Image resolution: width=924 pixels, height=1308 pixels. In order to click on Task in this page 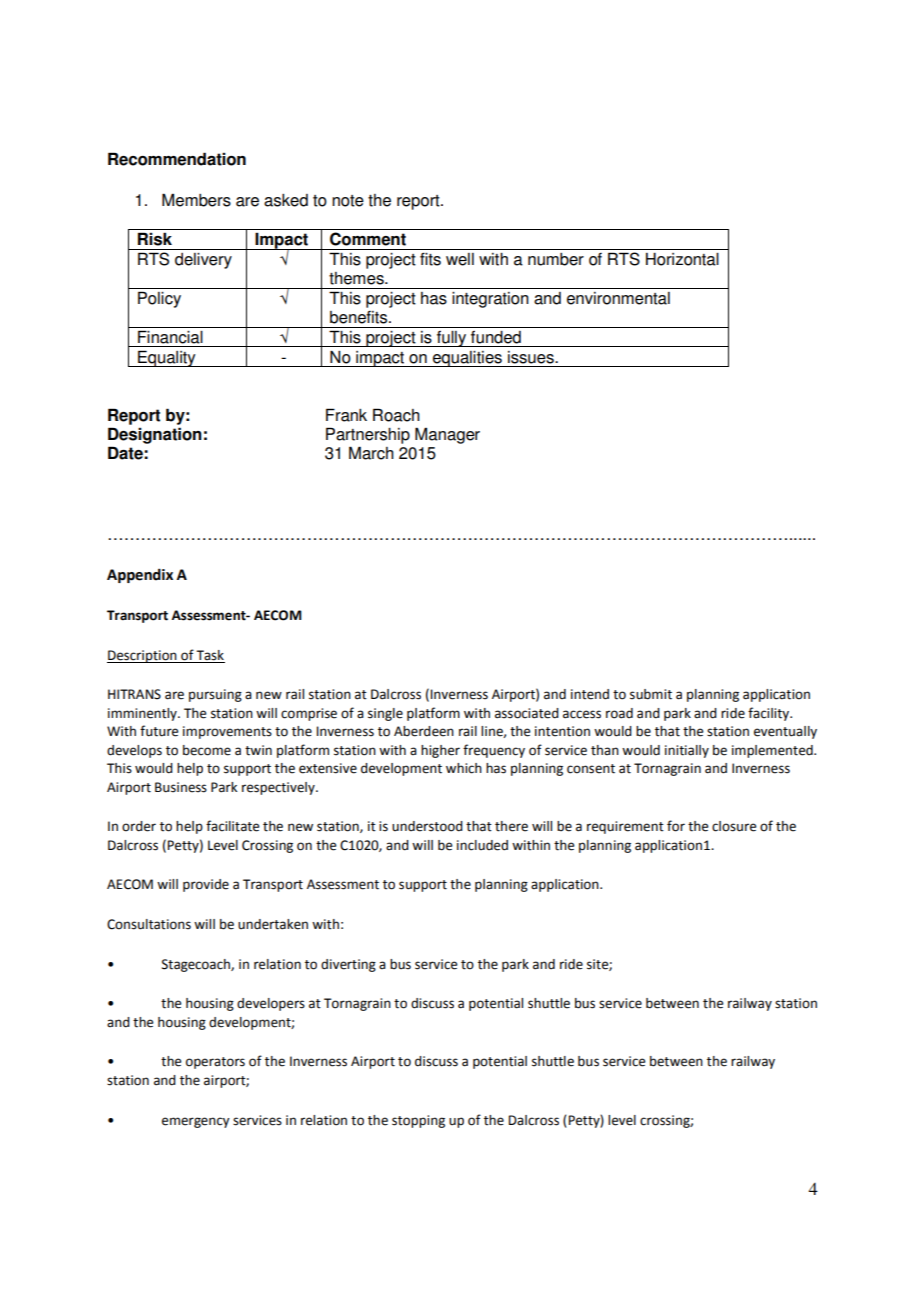, I will do `click(210, 655)`.
